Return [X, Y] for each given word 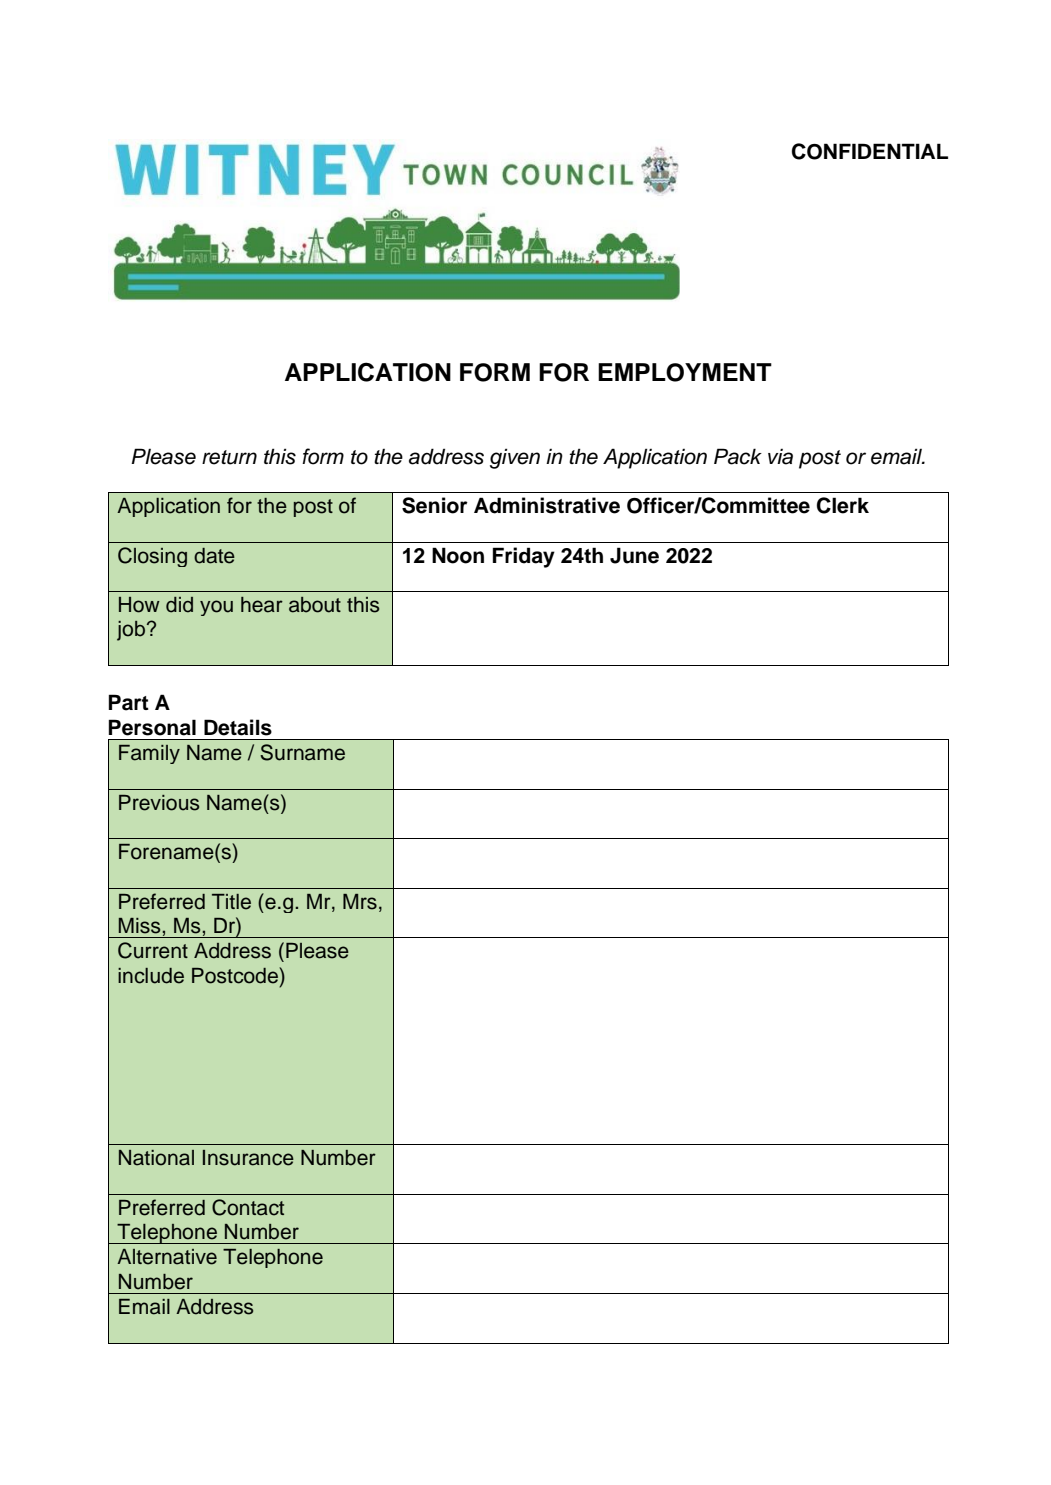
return [229, 457]
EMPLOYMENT [685, 372]
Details [238, 727]
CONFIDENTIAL [870, 151]
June [634, 555]
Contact [248, 1207]
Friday [524, 557]
